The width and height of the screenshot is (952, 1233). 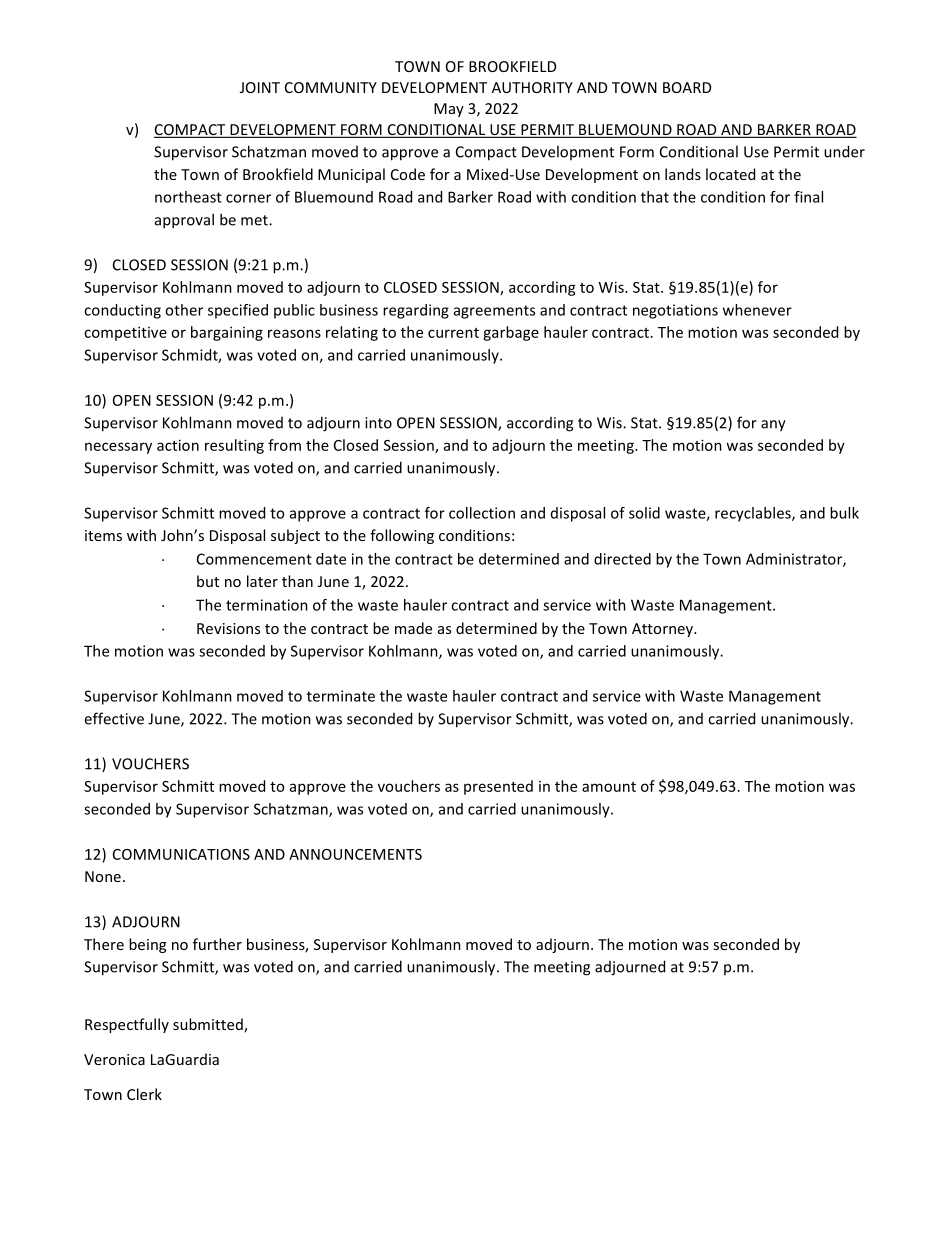 What do you see at coordinates (663, 630) in the screenshot?
I see `Attorney` at bounding box center [663, 630].
